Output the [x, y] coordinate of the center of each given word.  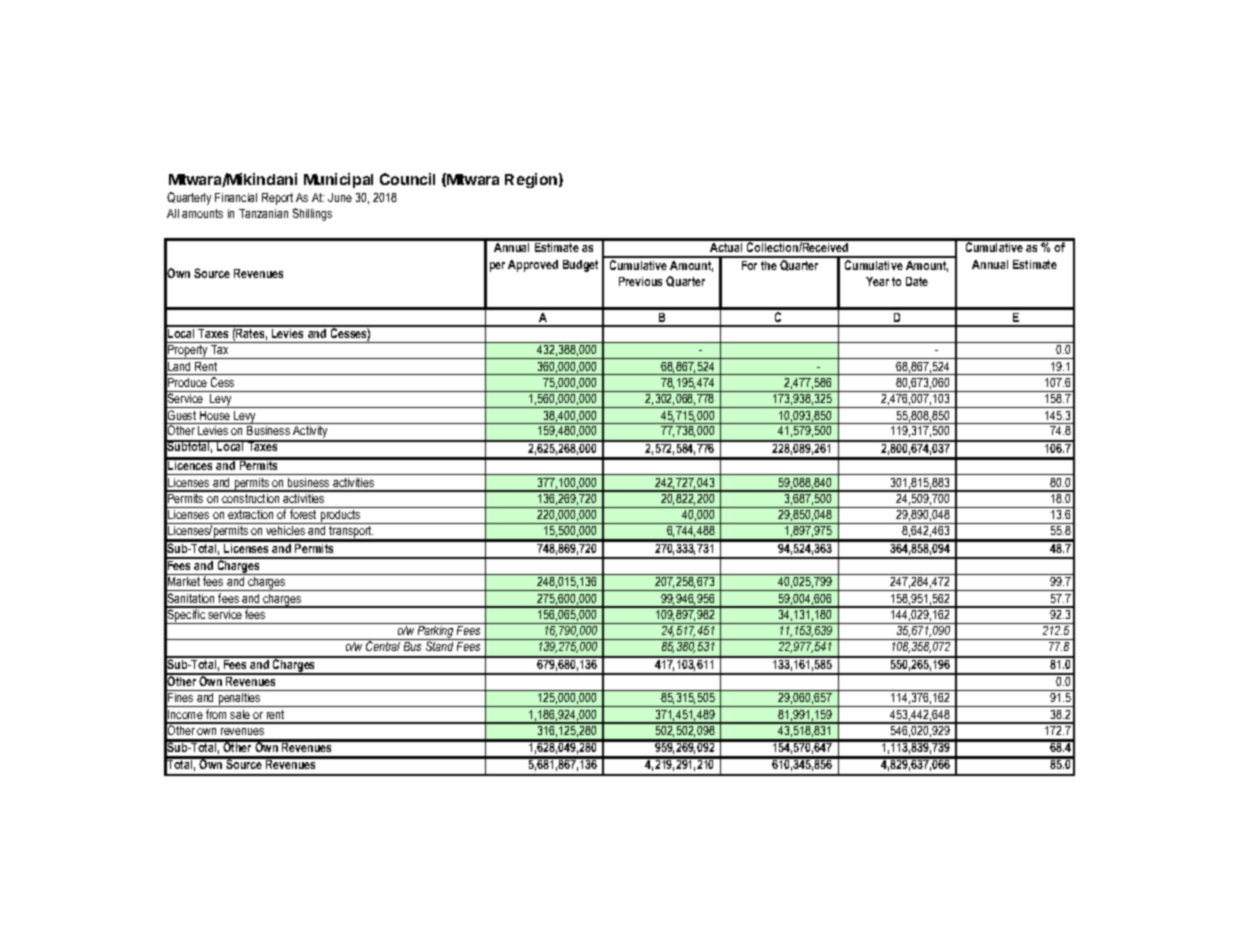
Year [877, 281]
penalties [239, 700]
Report [277, 199]
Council [407, 179]
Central [383, 646]
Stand [439, 646]
